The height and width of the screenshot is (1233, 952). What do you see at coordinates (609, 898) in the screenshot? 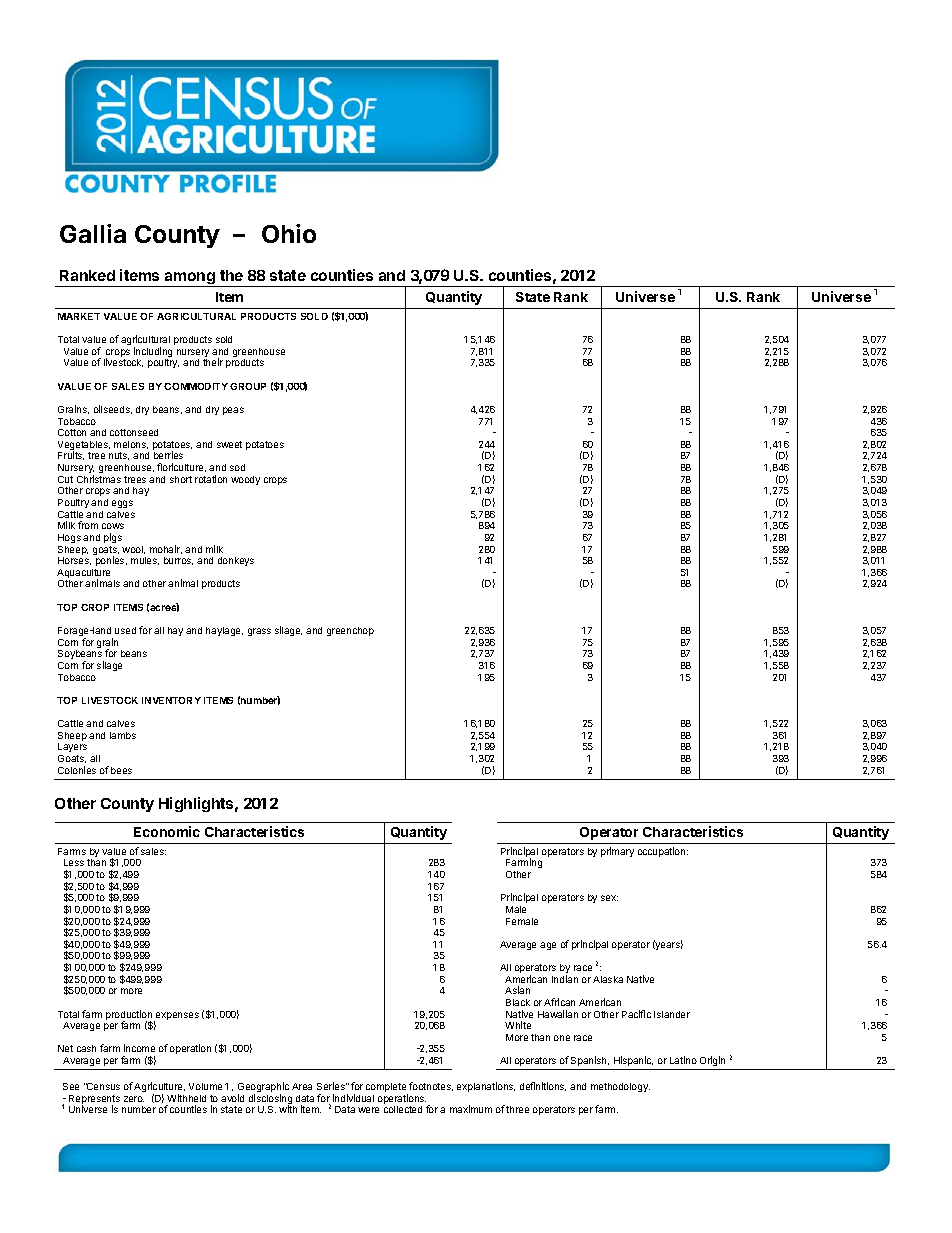
I see `sex` at bounding box center [609, 898].
